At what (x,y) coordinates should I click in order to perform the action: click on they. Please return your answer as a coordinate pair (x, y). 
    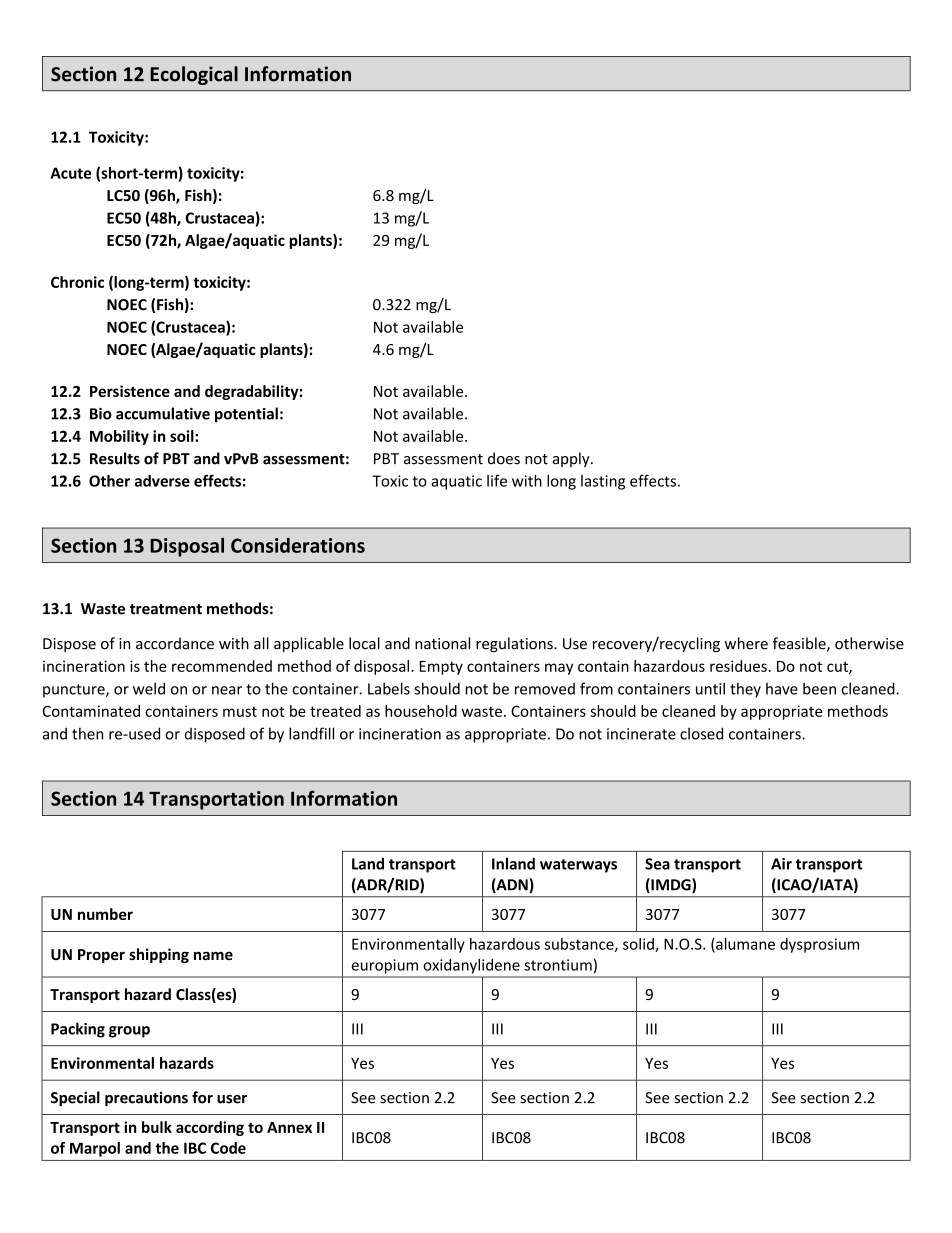
    Looking at the image, I should click on (745, 690).
